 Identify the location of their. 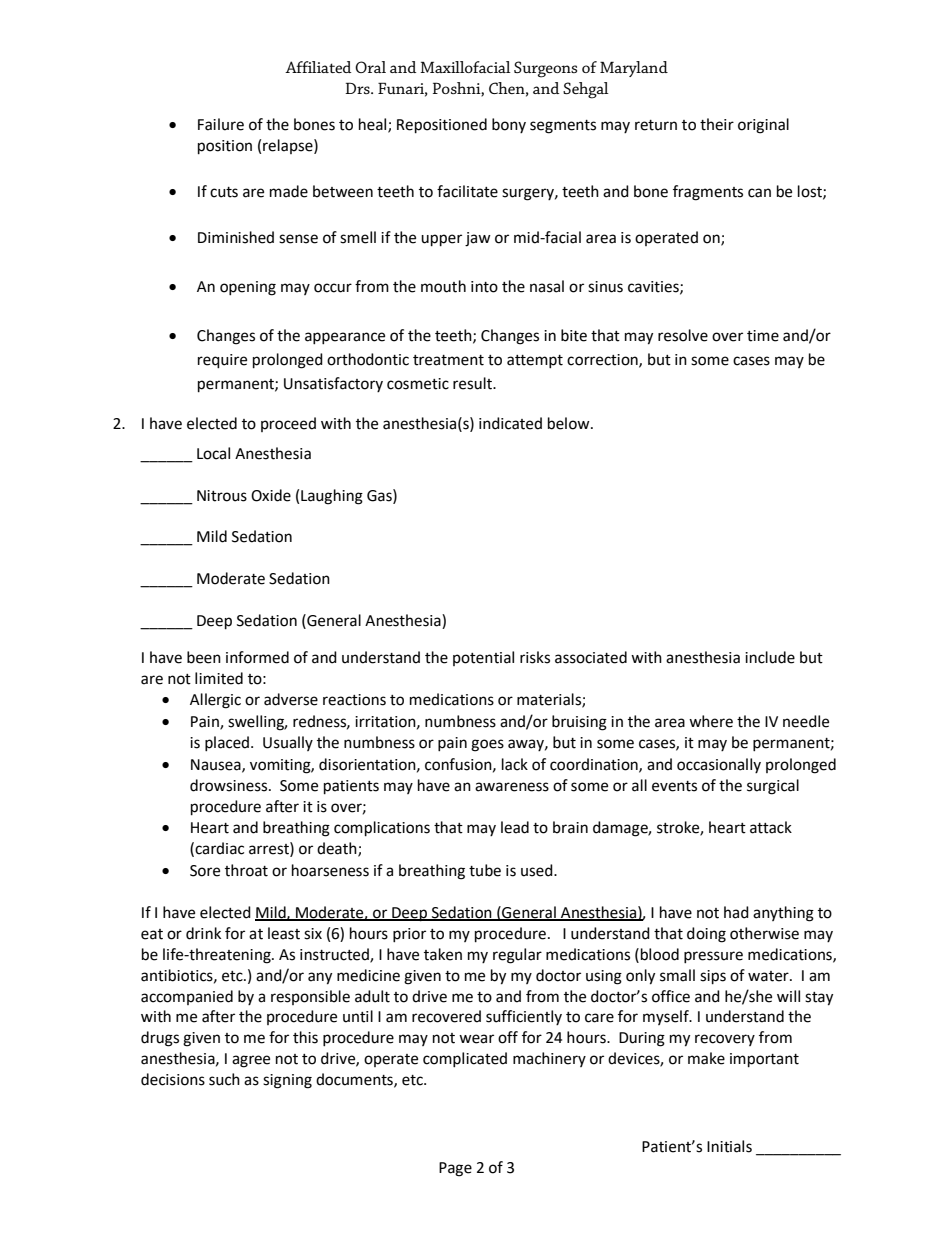
(717, 124).
